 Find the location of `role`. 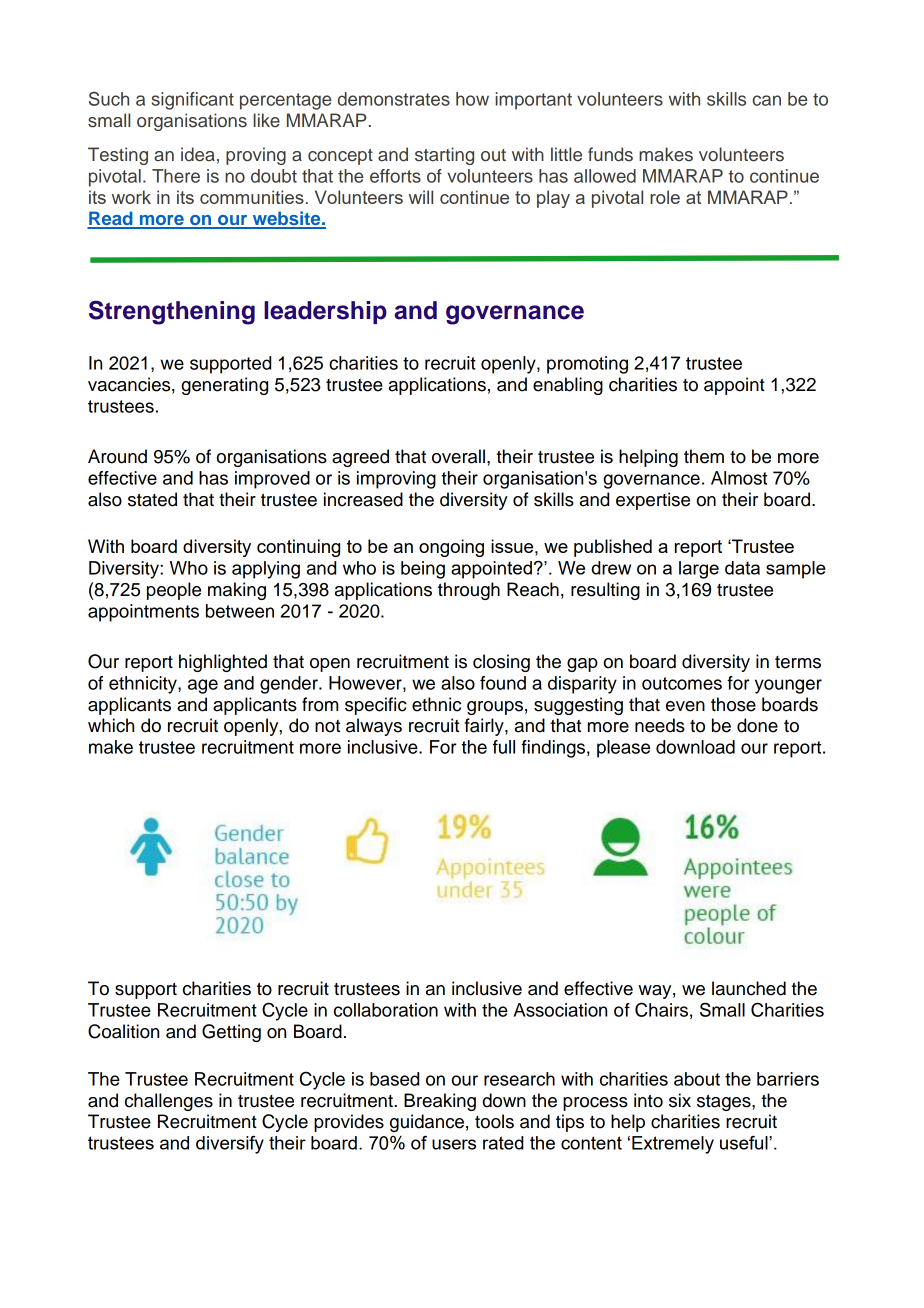

role is located at coordinates (665, 197).
